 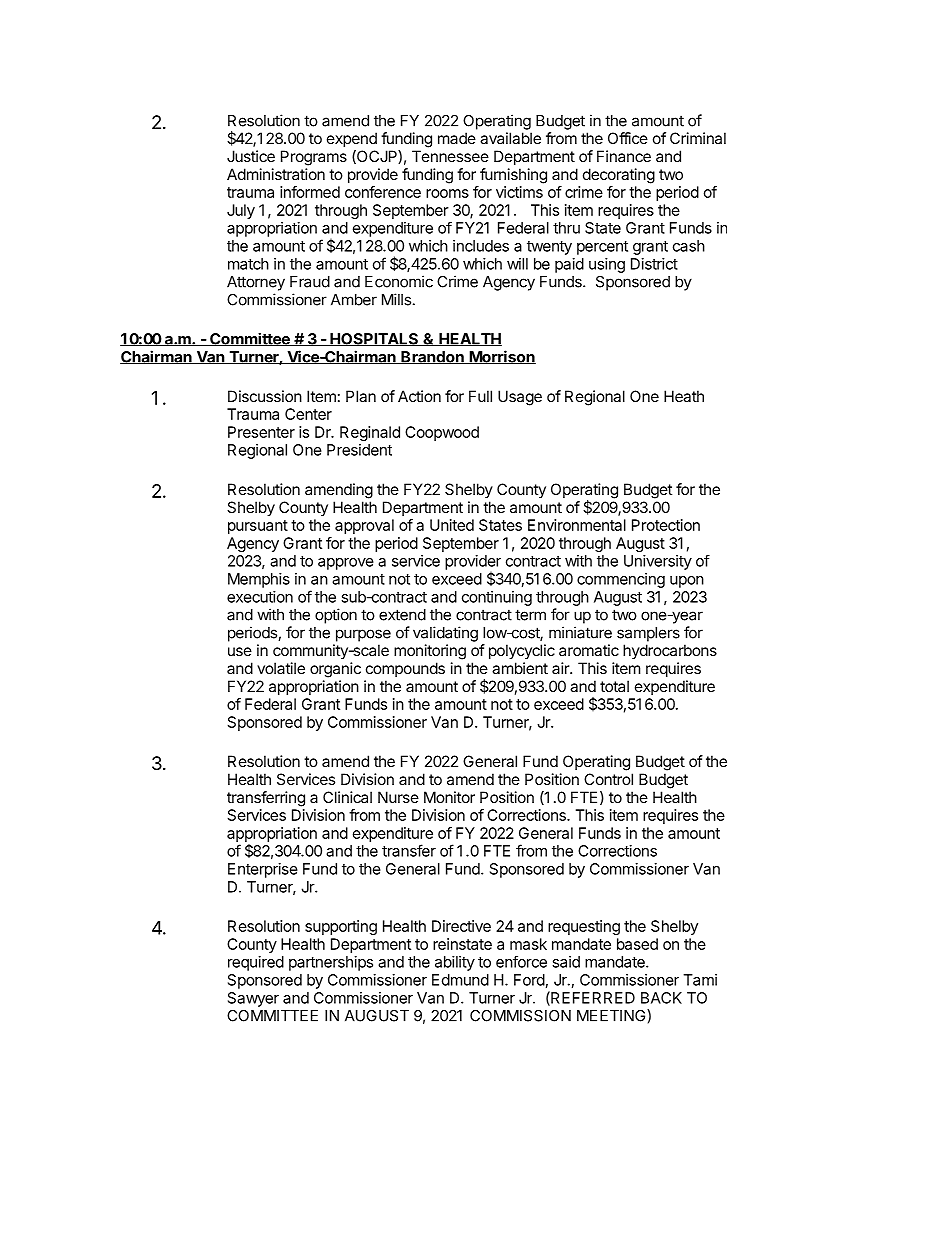 I want to click on Programs, so click(x=314, y=158).
